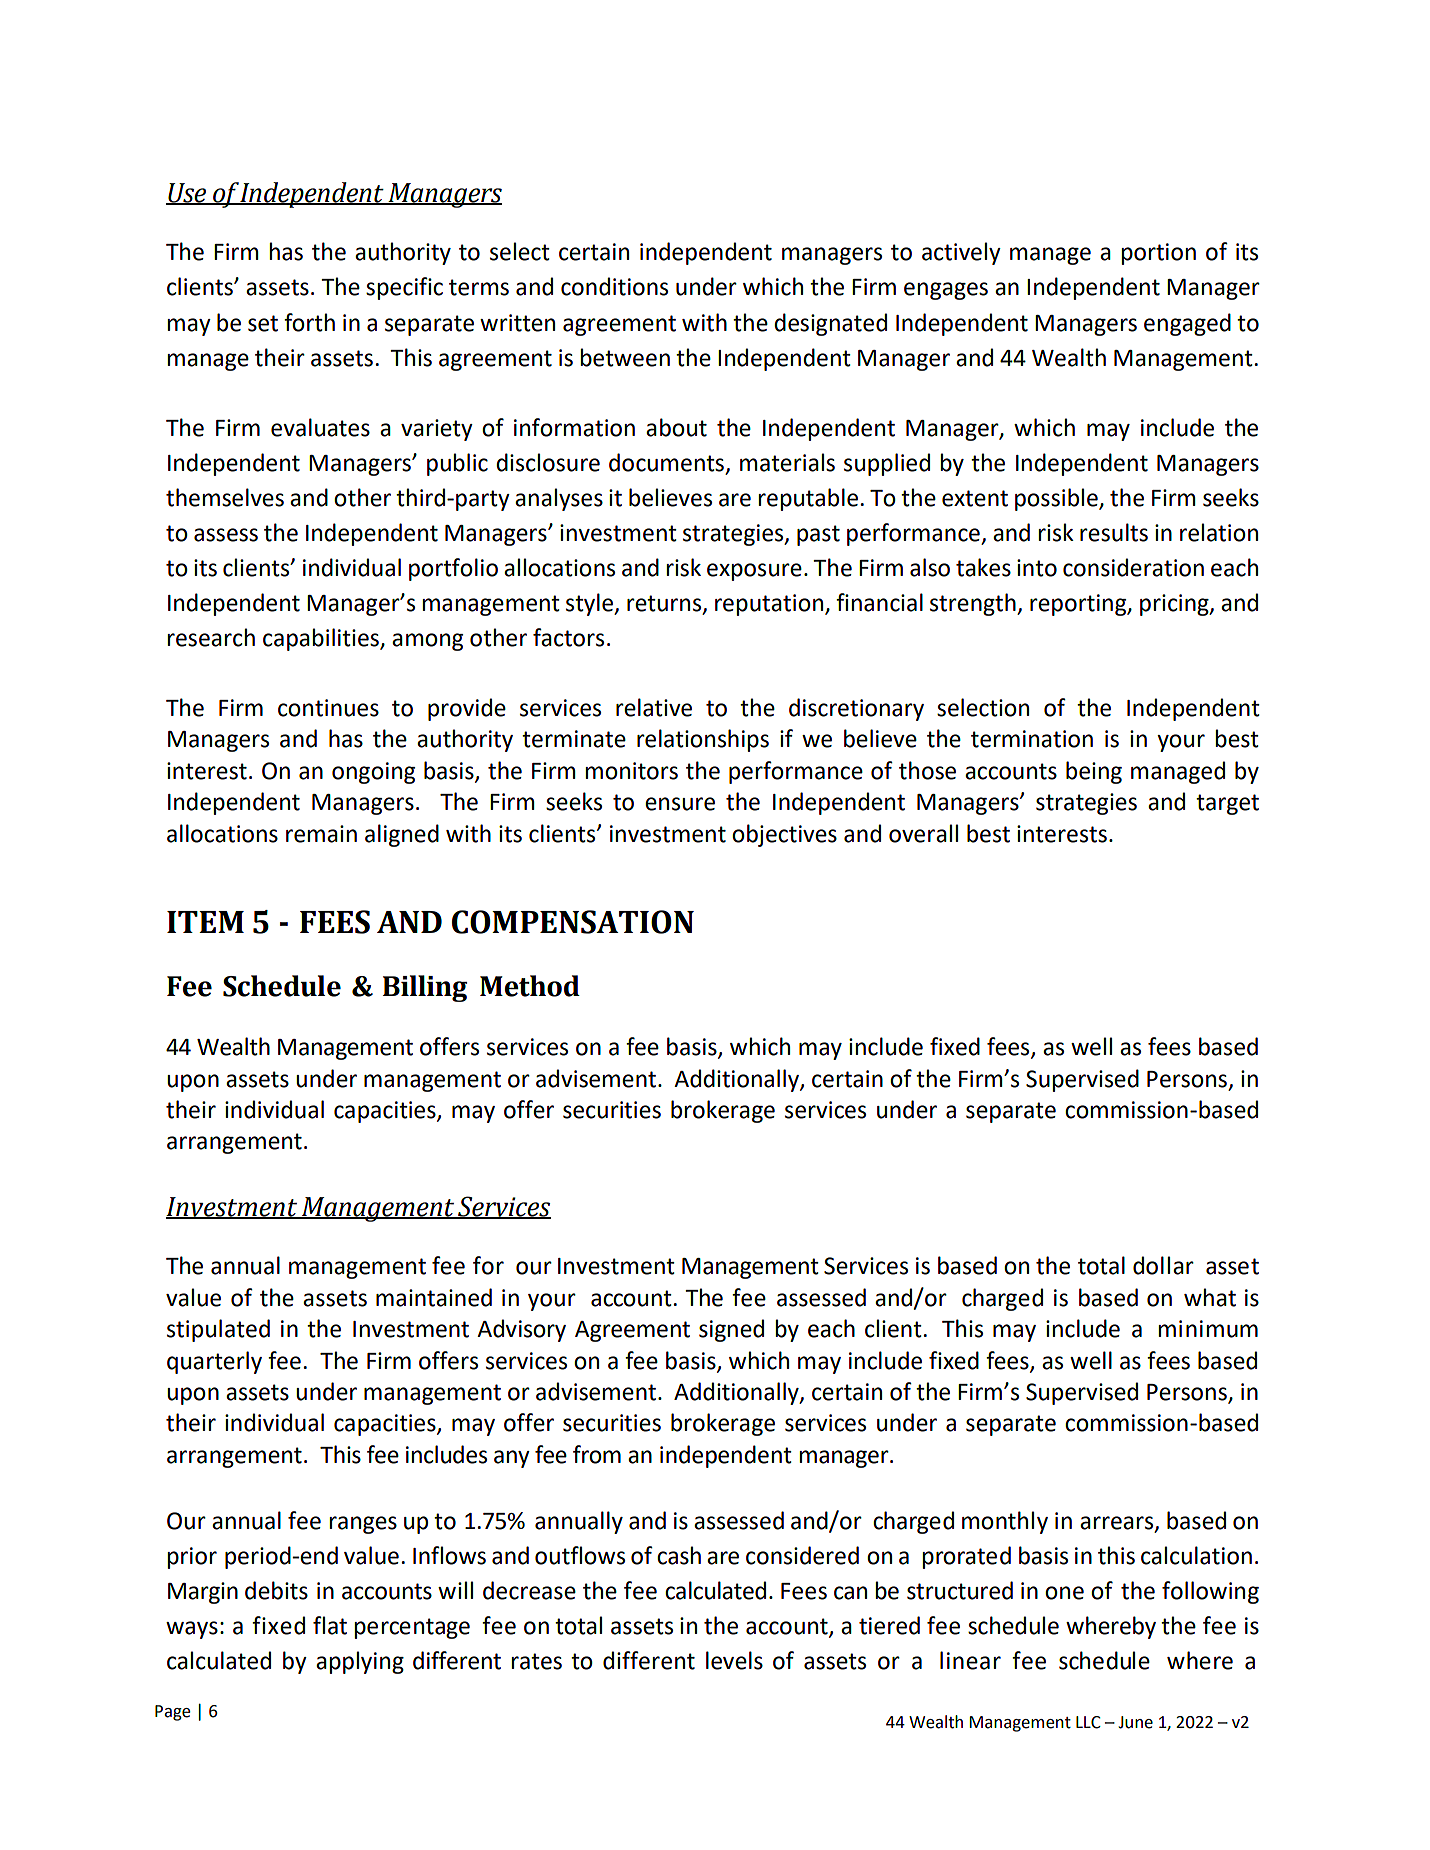 The width and height of the screenshot is (1430, 1850). What do you see at coordinates (573, 922) in the screenshot?
I see `COMPENSATION` at bounding box center [573, 922].
